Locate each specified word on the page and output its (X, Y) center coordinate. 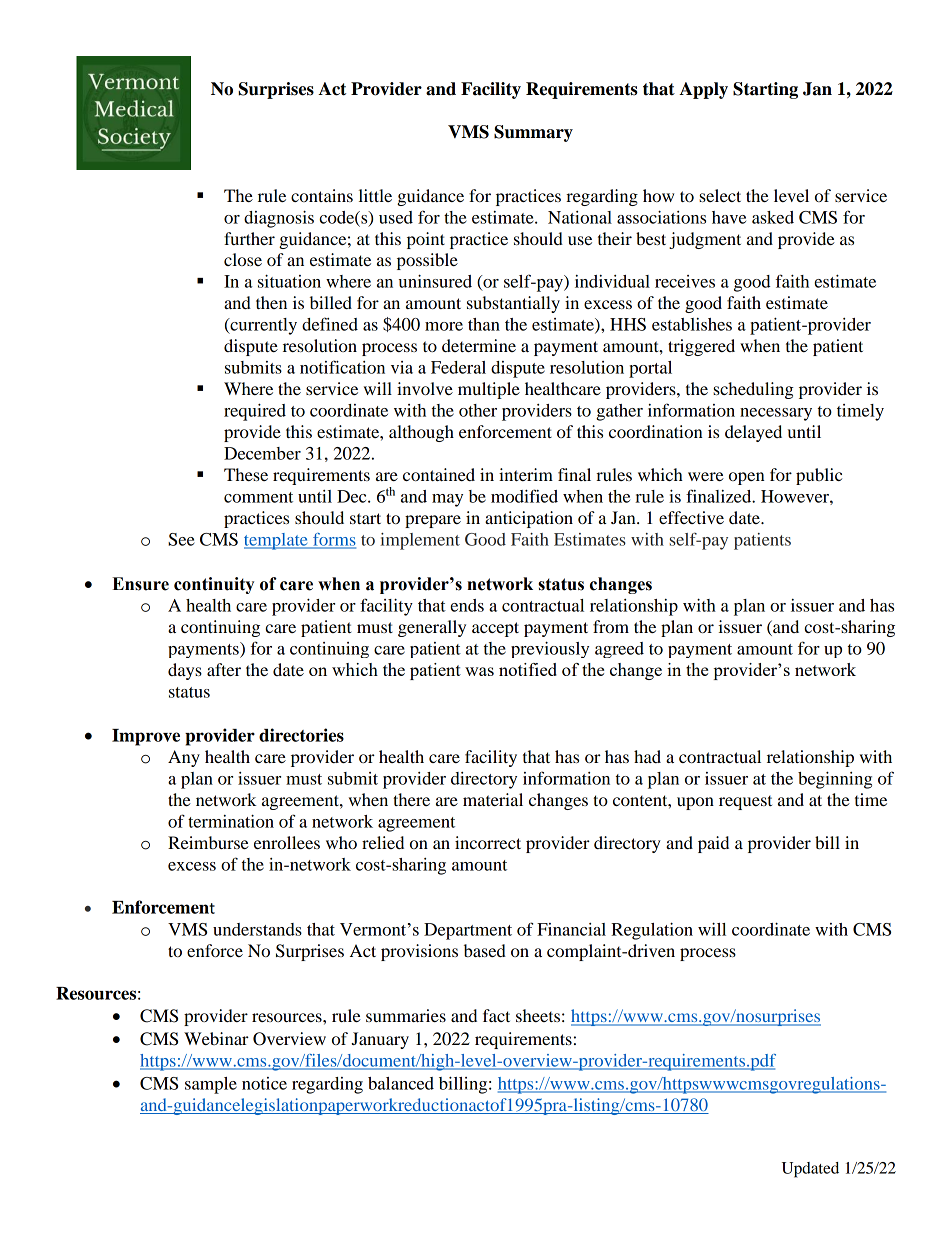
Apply (703, 90)
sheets (538, 1015)
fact (496, 1015)
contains (322, 195)
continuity (214, 585)
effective (691, 517)
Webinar (216, 1038)
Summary (533, 133)
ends (467, 605)
